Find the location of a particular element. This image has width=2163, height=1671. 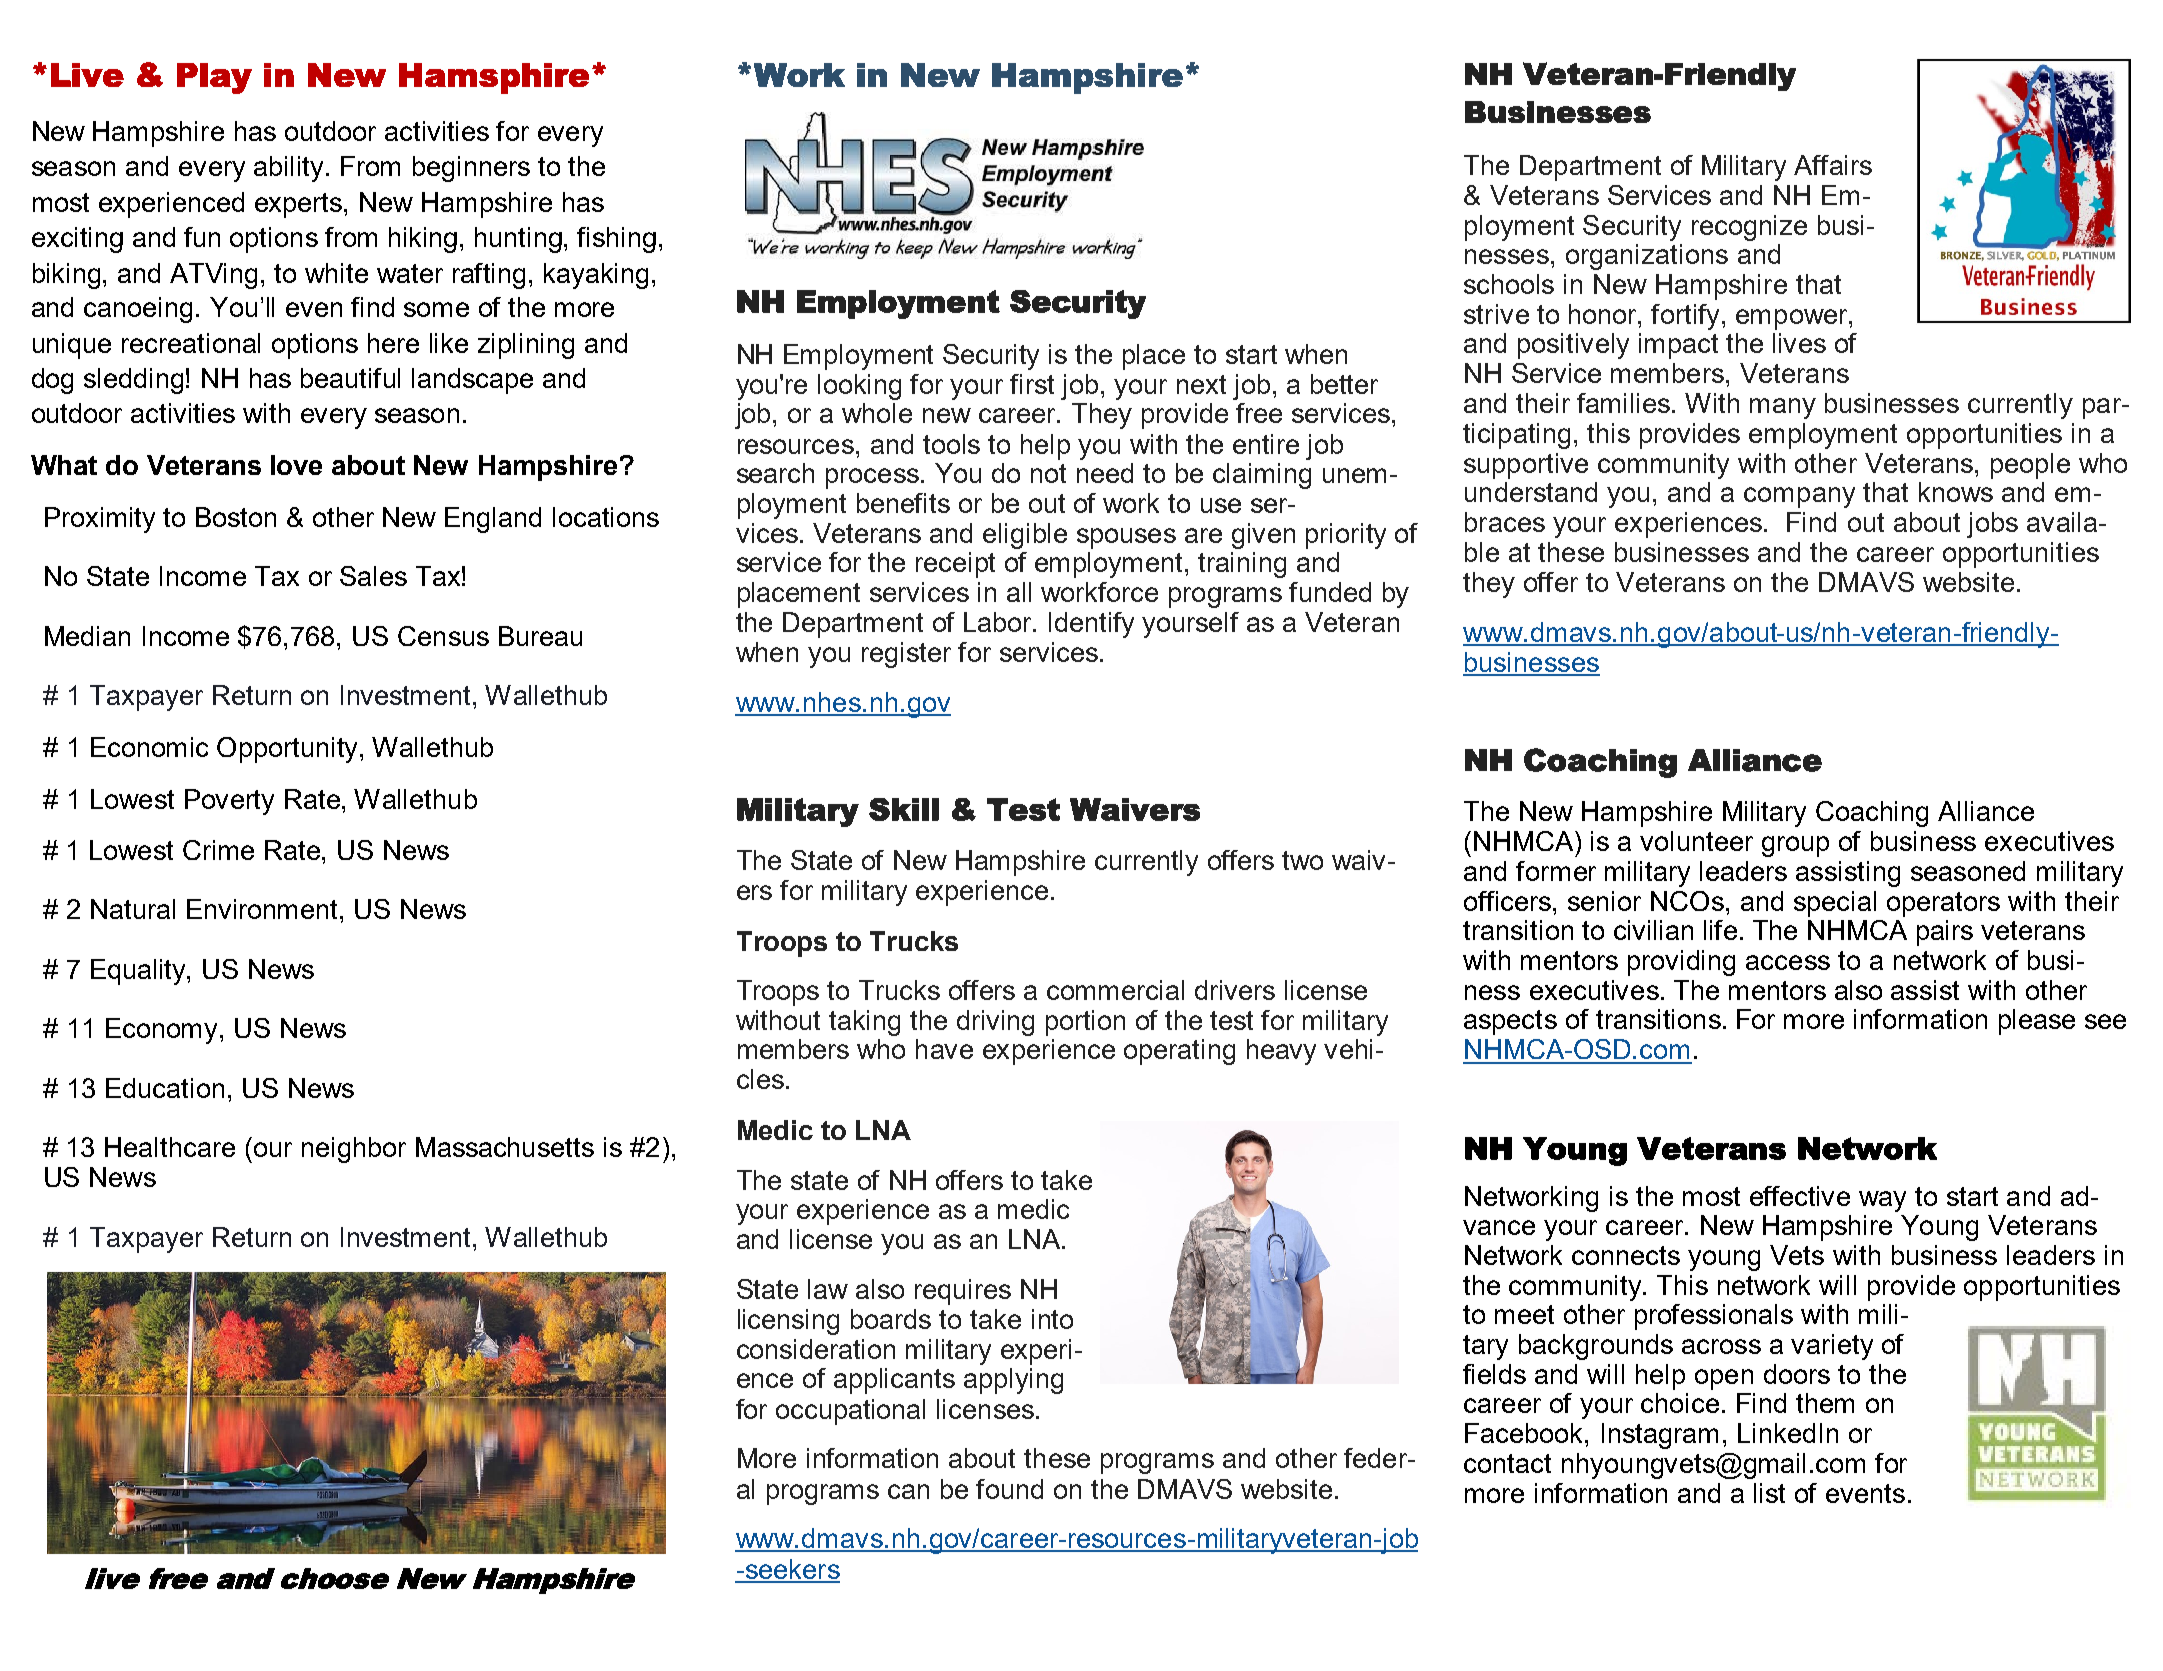

occupational is located at coordinates (850, 1412).
